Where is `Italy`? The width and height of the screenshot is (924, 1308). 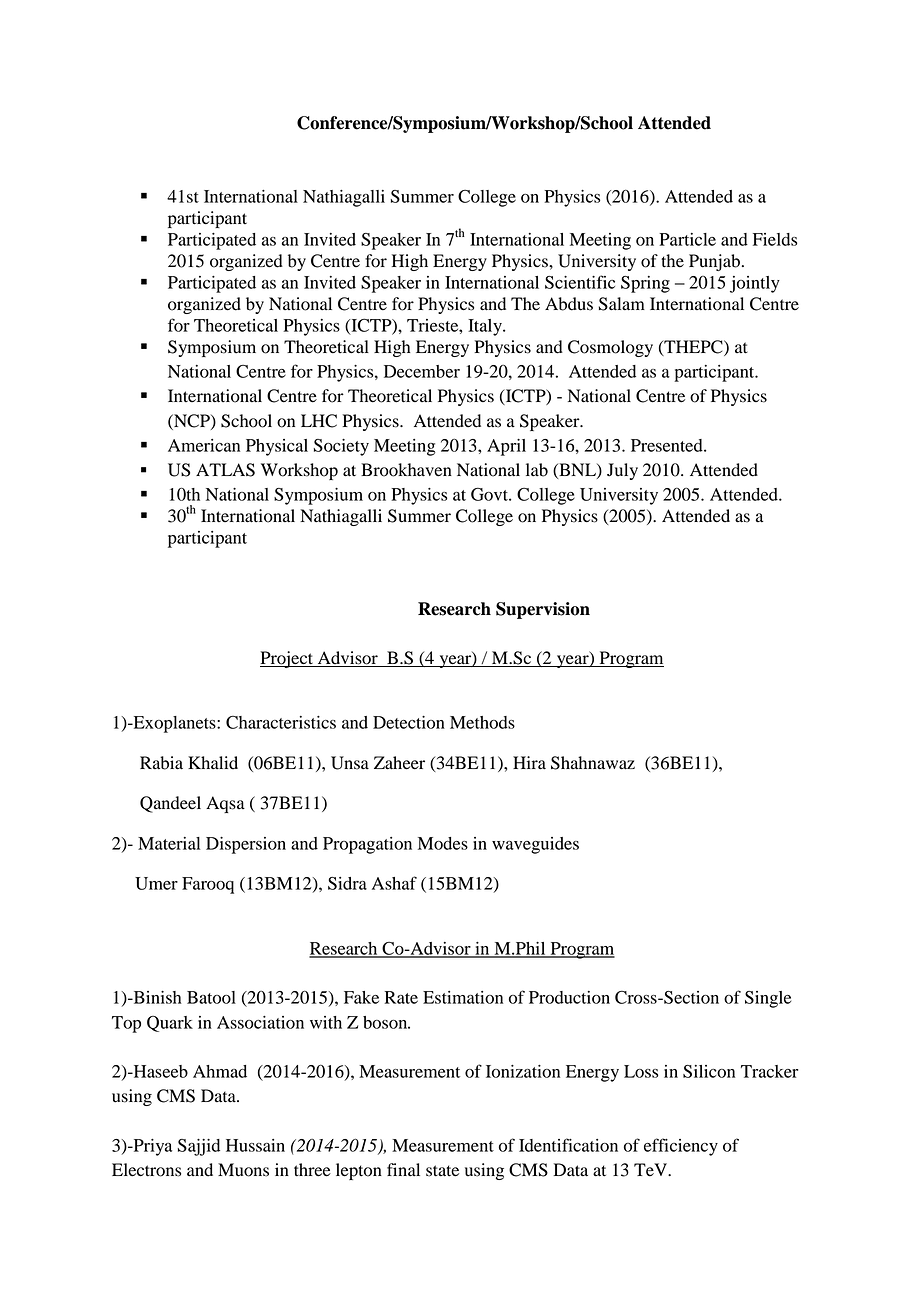 Italy is located at coordinates (486, 327).
